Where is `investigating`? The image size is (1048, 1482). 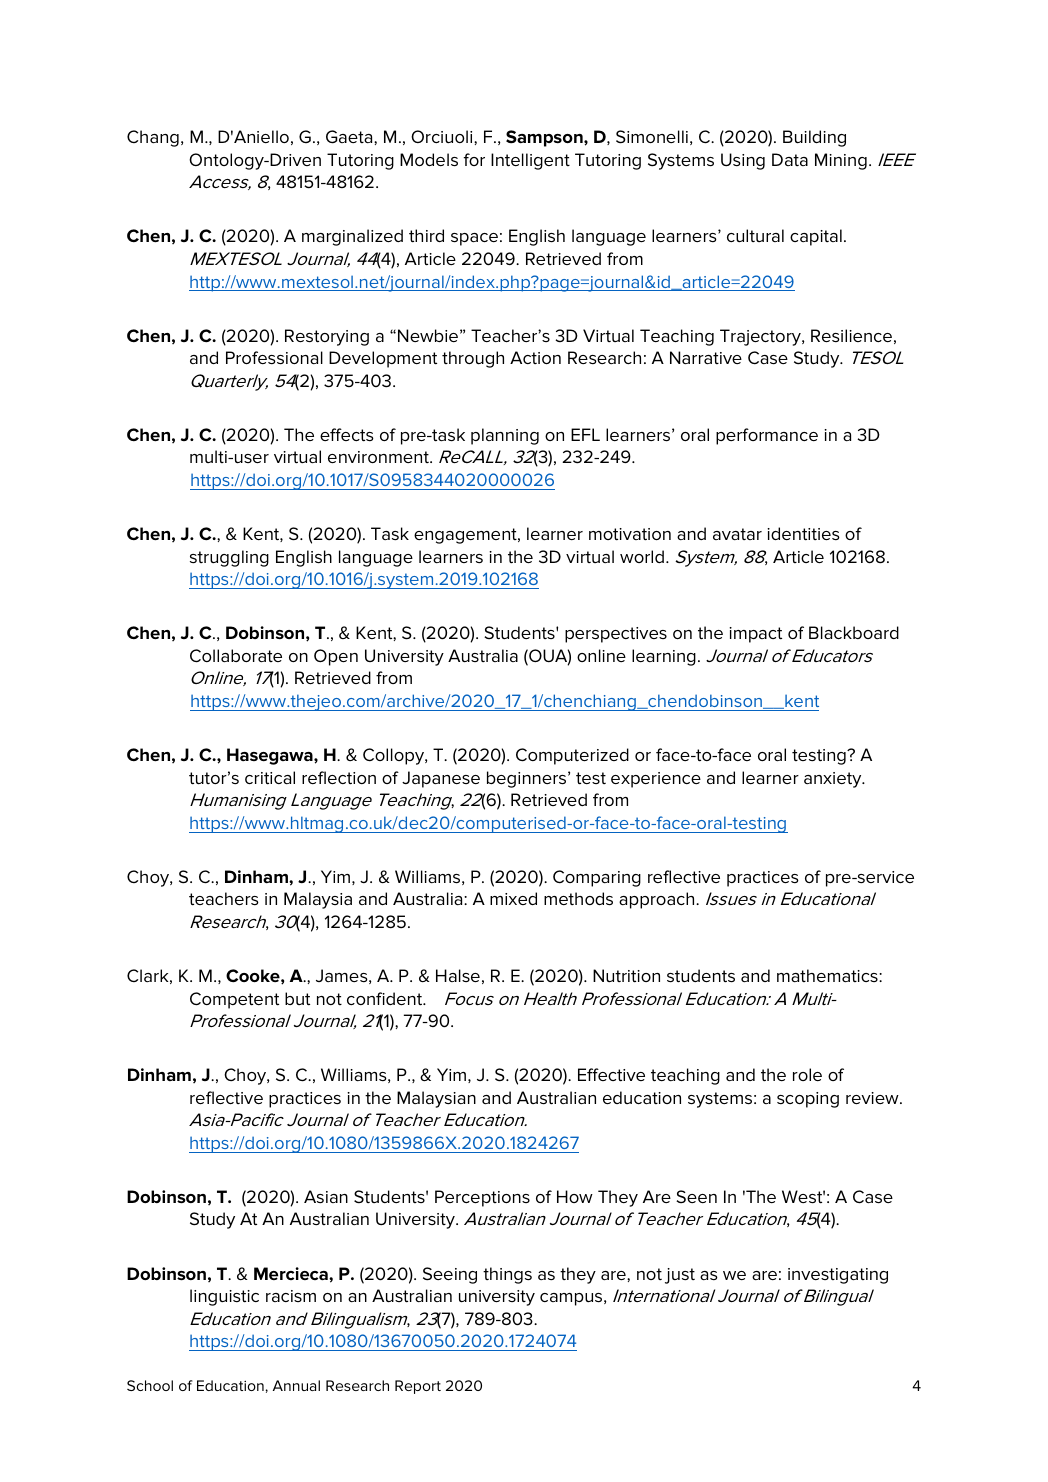
investigating is located at coordinates (838, 1276).
